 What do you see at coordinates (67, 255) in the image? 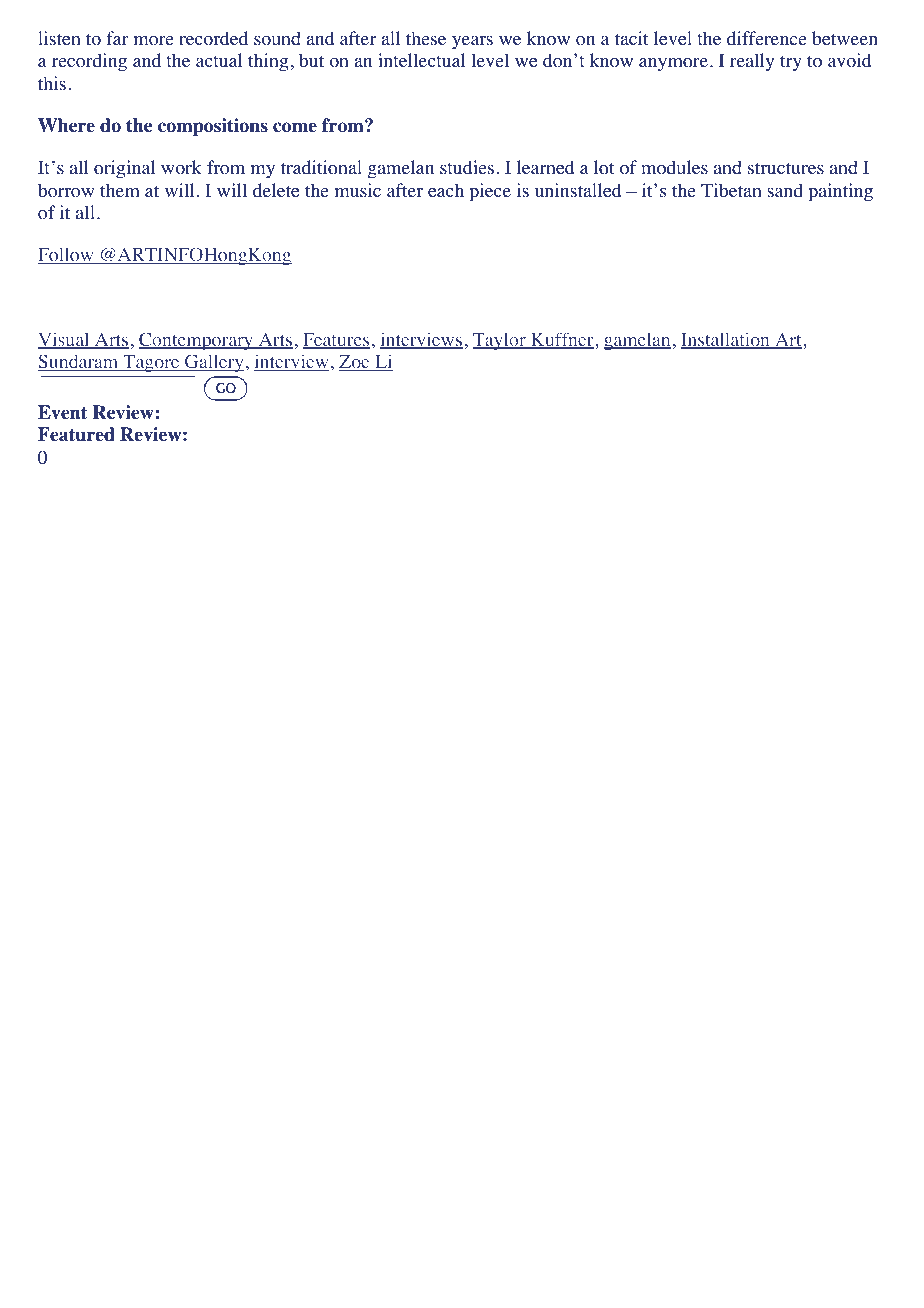
I see `Follow` at bounding box center [67, 255].
